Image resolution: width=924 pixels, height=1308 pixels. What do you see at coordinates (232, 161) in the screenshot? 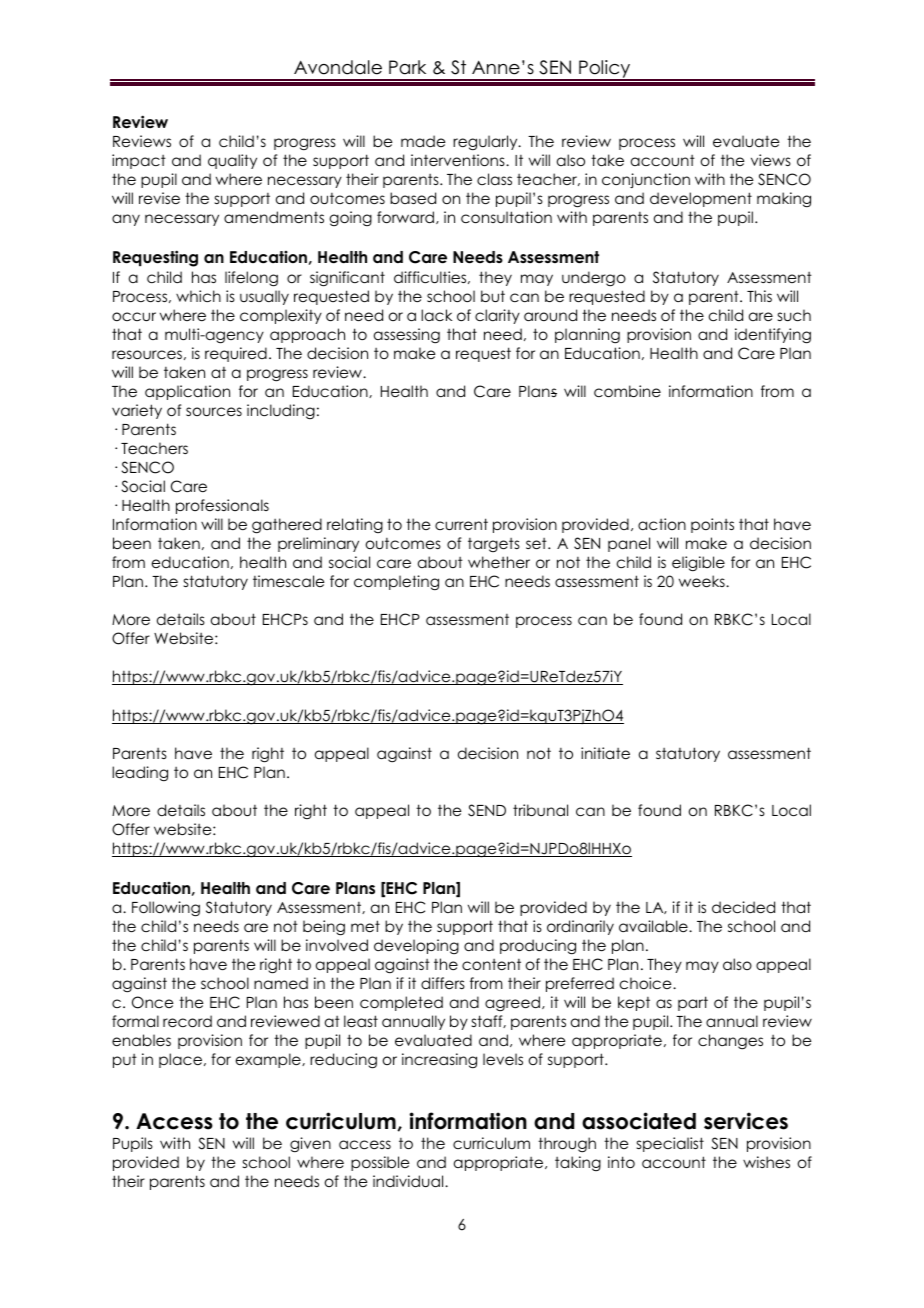
I see `quality` at bounding box center [232, 161].
